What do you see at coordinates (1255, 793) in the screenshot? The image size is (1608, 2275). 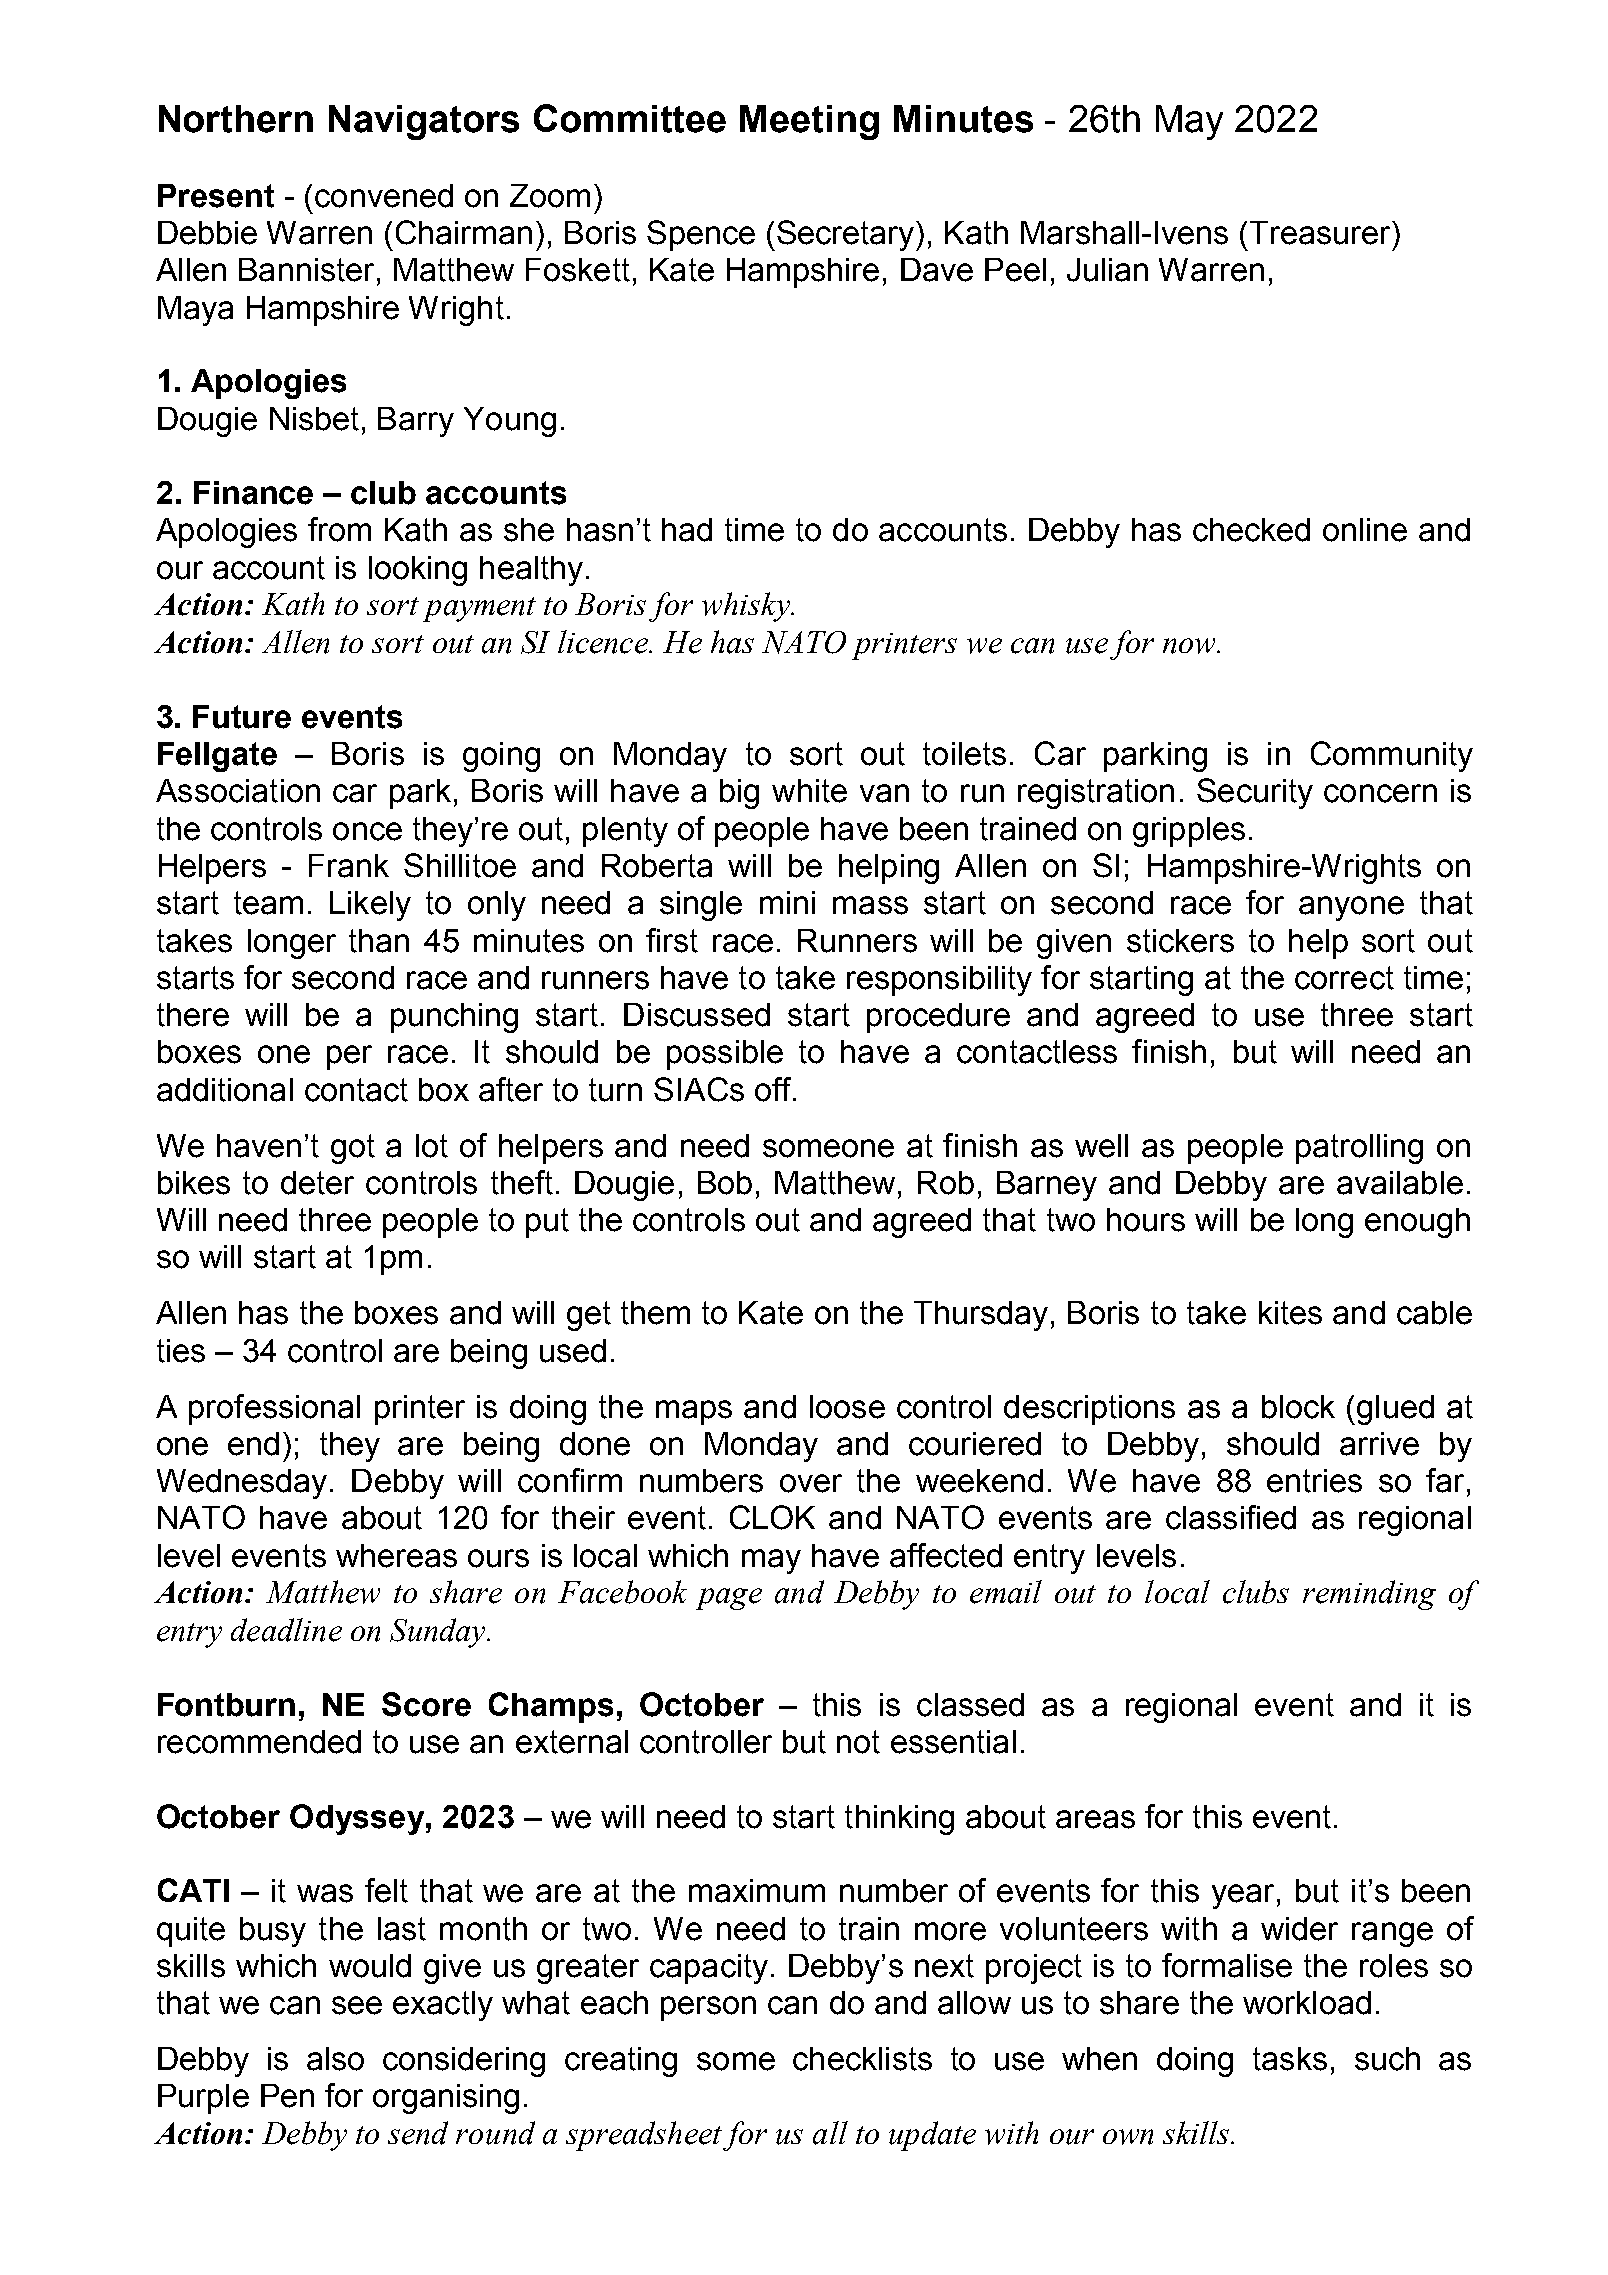 I see `Security` at bounding box center [1255, 793].
